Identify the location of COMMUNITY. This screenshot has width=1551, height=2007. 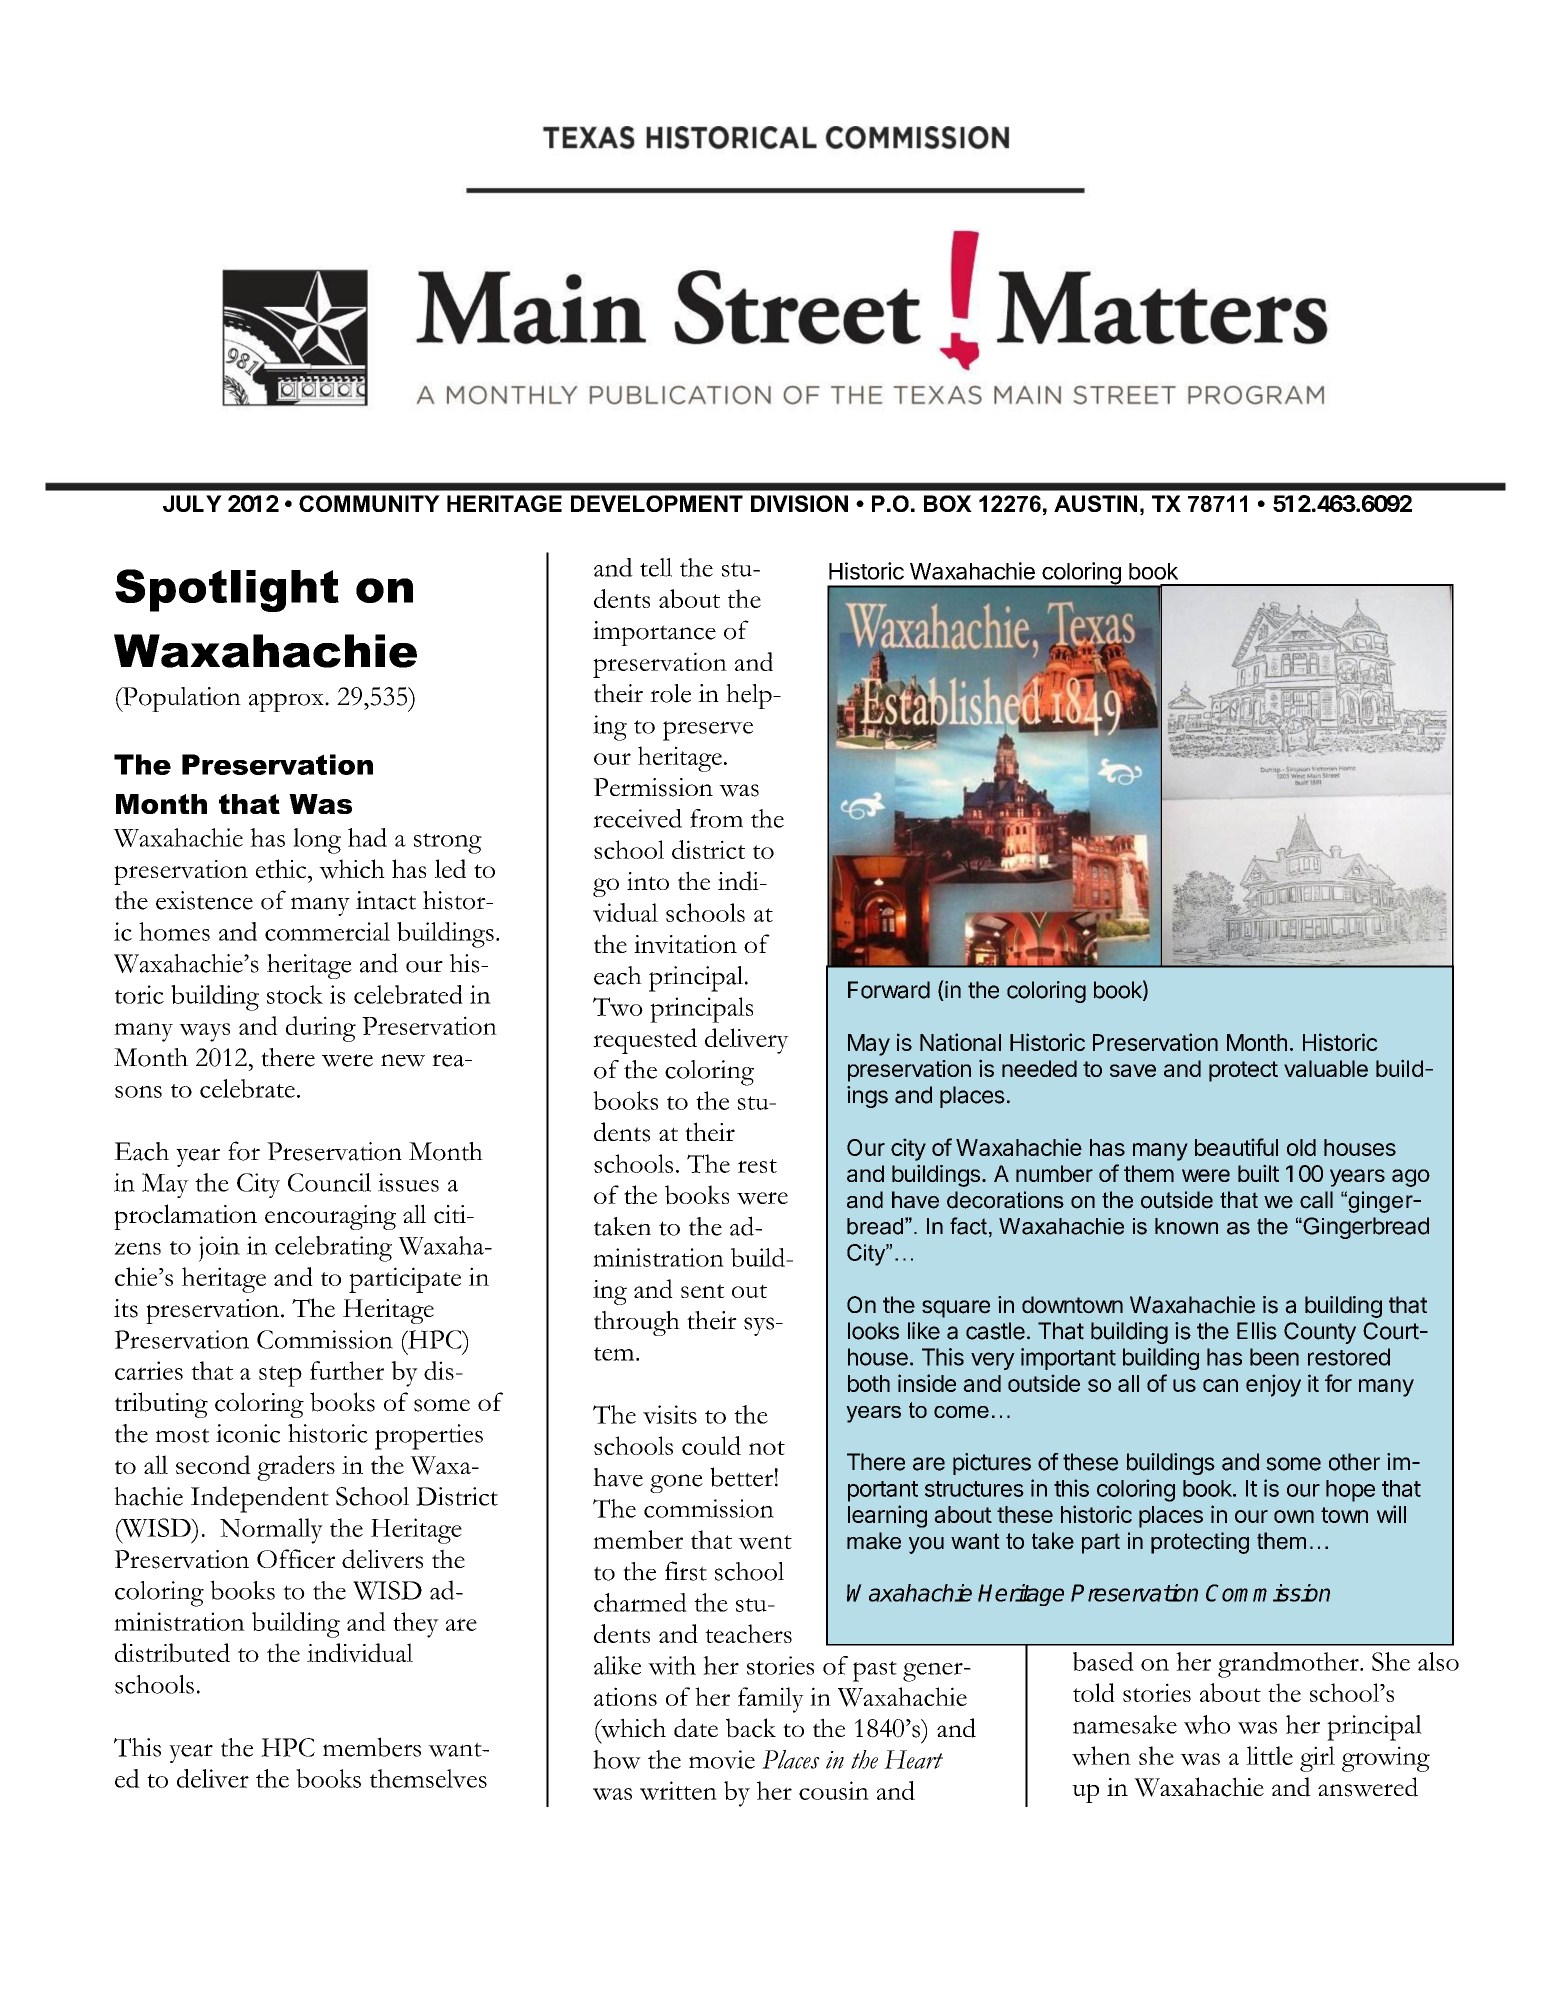
(369, 503).
